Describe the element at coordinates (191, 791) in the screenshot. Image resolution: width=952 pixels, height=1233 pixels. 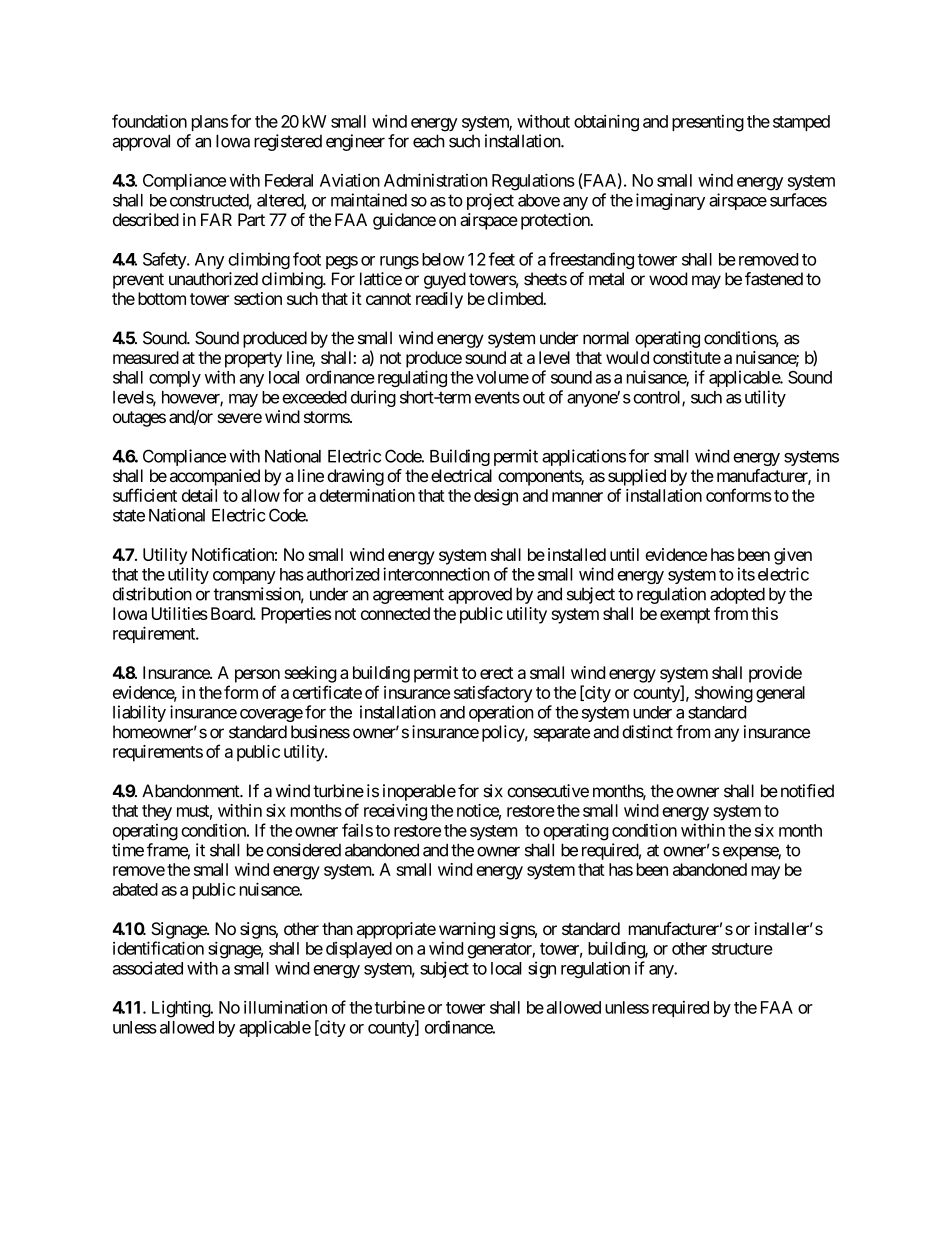
I see `Abandonment` at that location.
